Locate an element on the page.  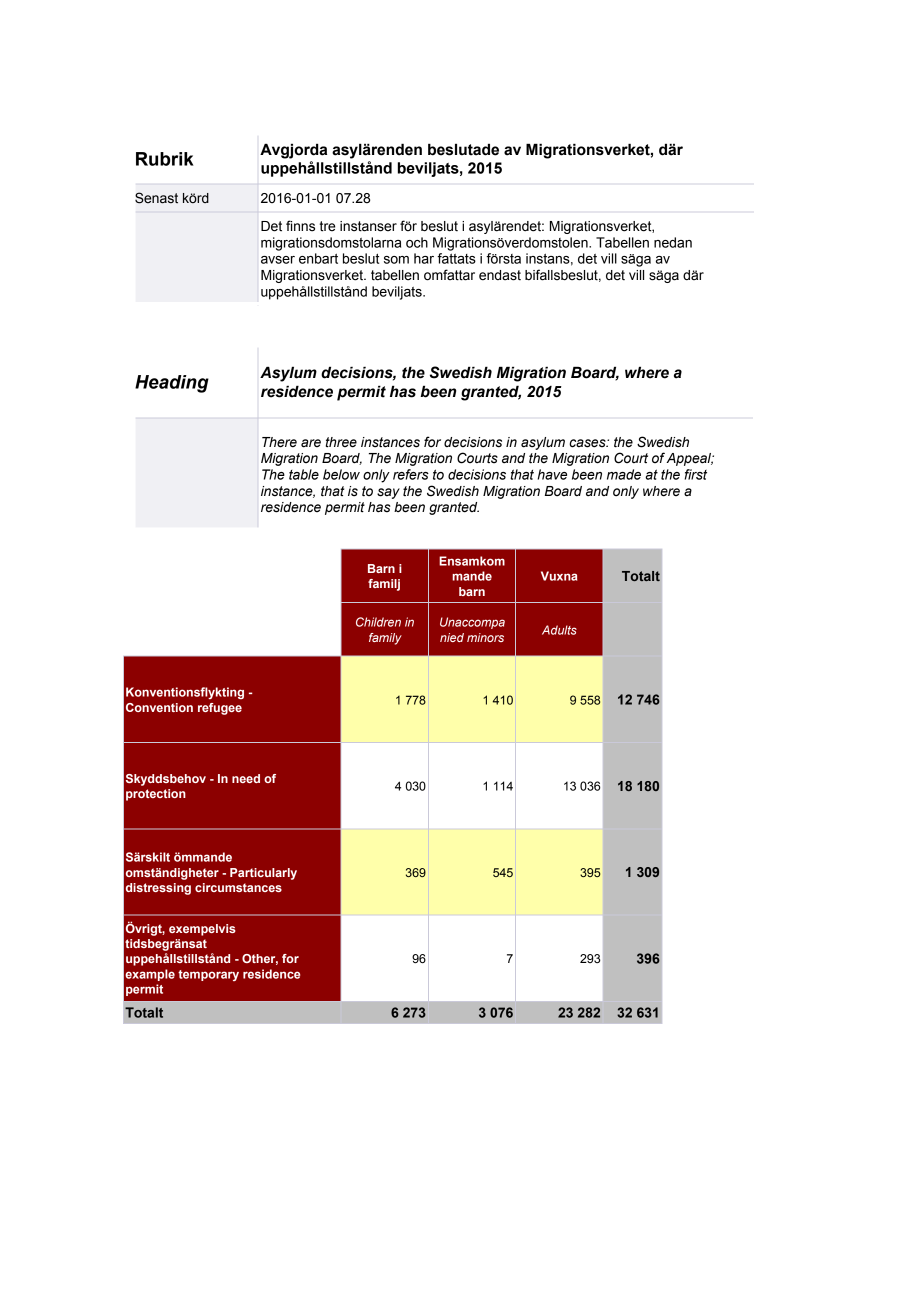
Adults is located at coordinates (559, 630).
